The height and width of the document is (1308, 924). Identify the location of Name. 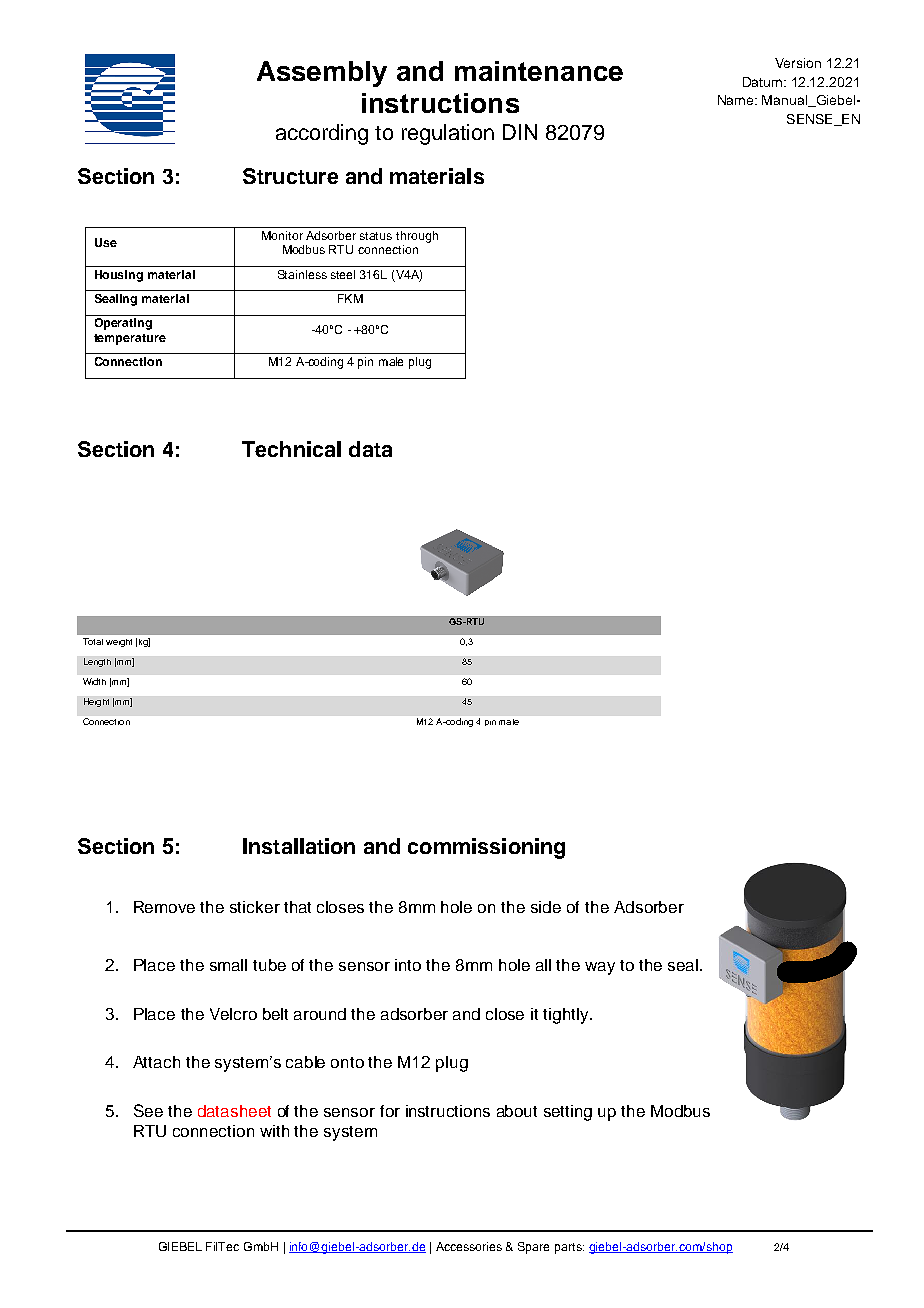
(737, 100).
